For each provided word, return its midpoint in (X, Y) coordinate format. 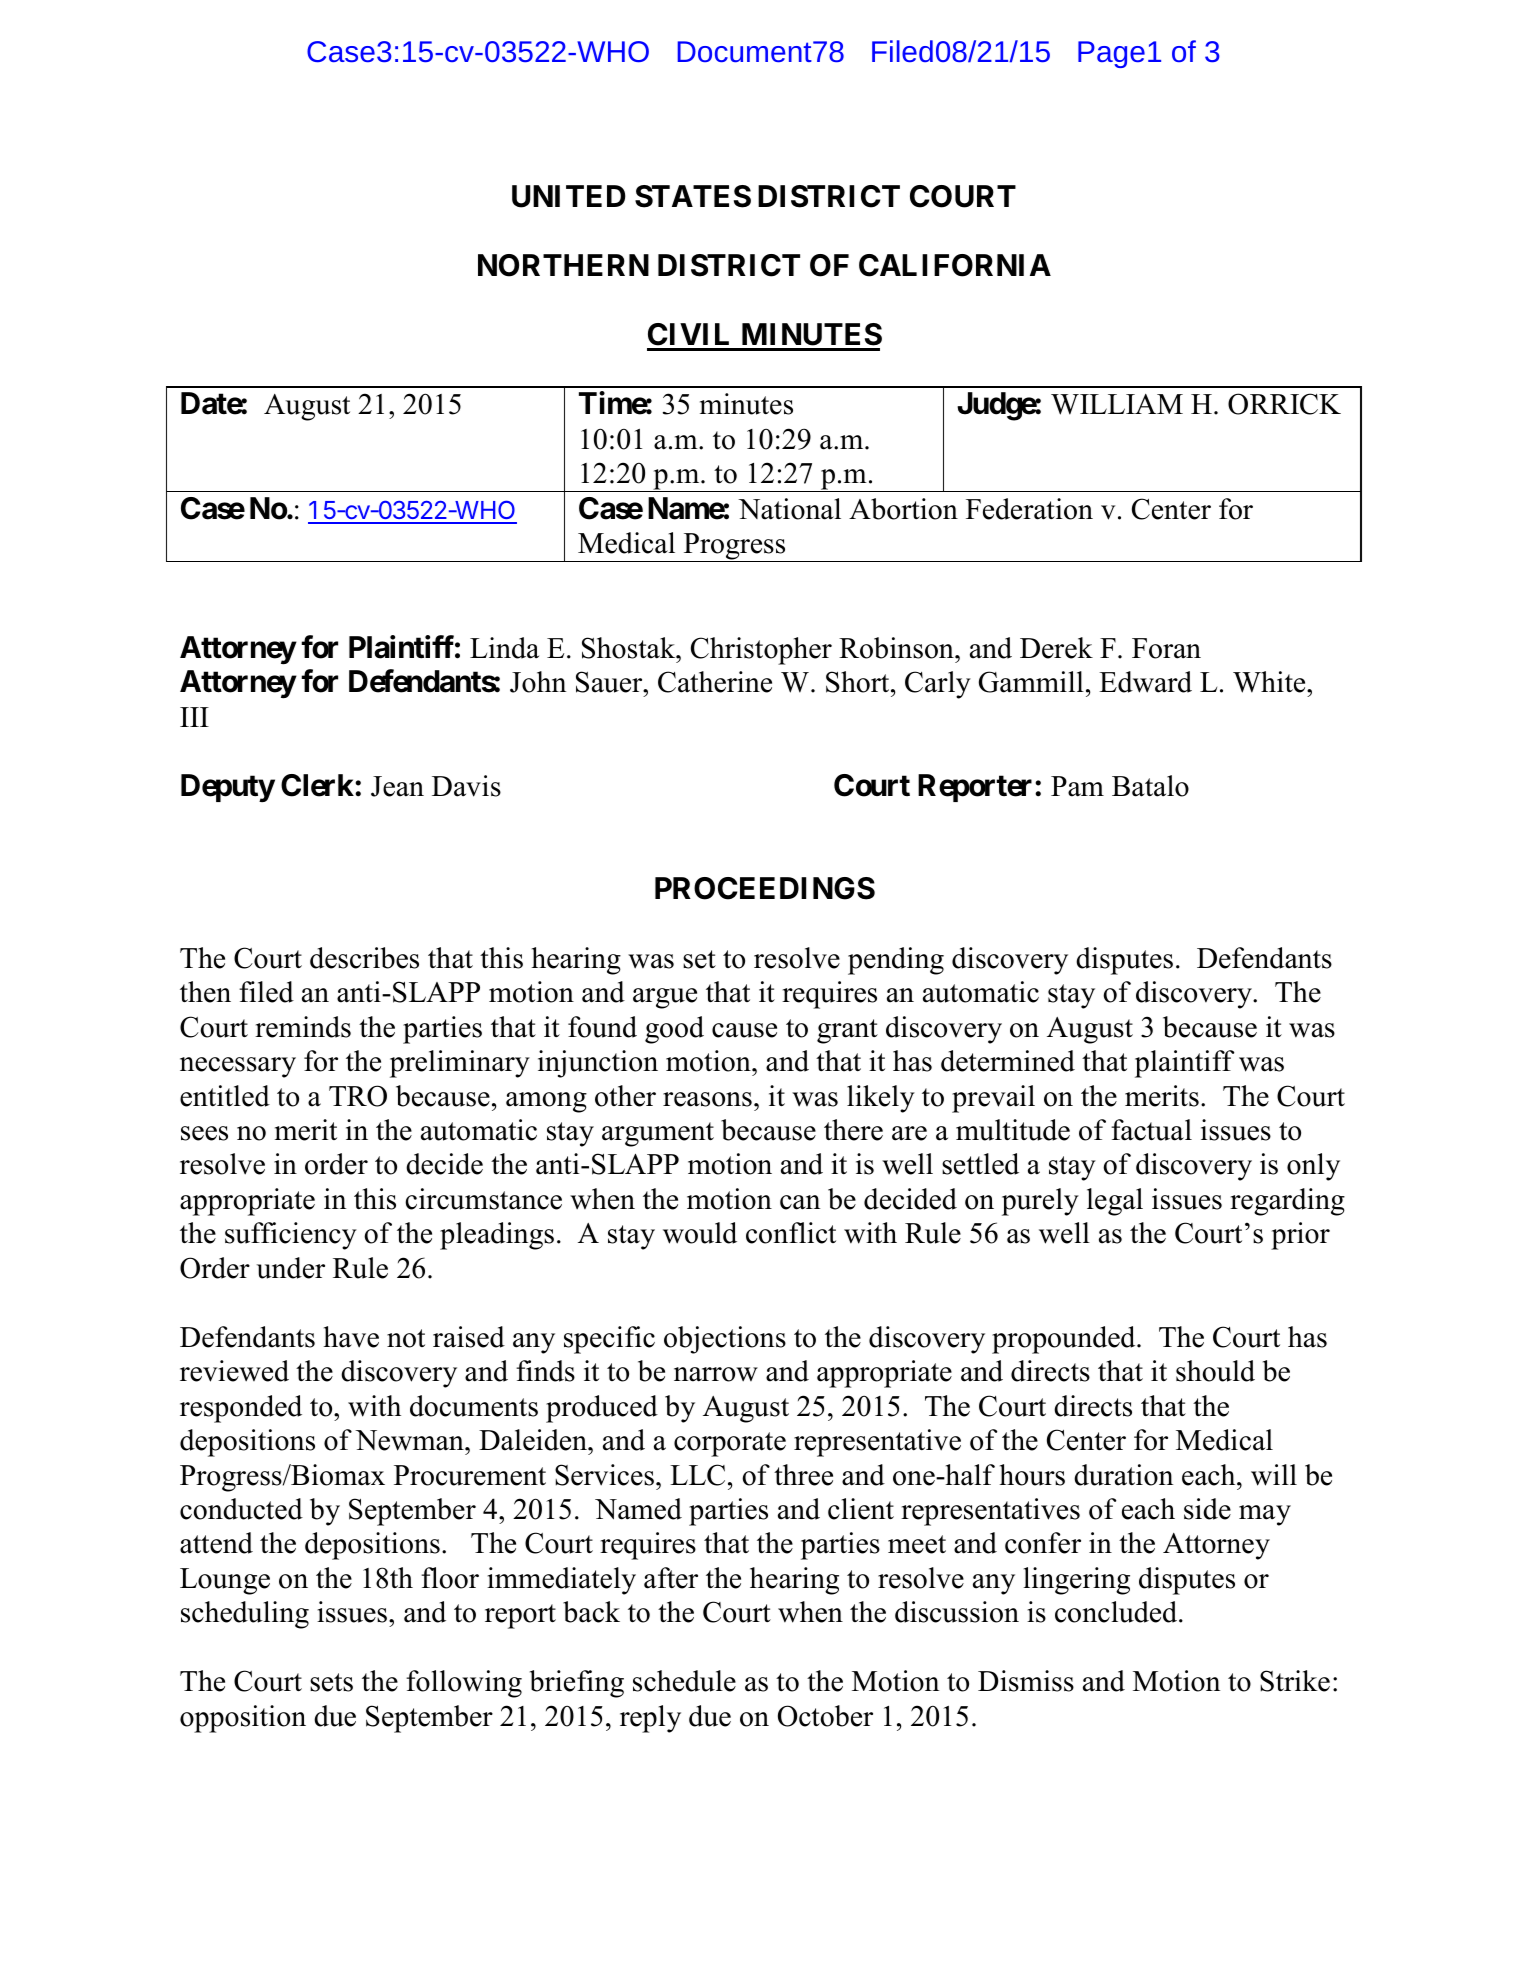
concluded (1117, 1612)
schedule (684, 1681)
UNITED (569, 196)
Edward (1145, 682)
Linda (504, 648)
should (1215, 1371)
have (351, 1337)
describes (364, 958)
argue (665, 998)
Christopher (761, 651)
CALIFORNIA (955, 265)
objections (725, 1340)
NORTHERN (563, 265)
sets (331, 1682)
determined (1008, 1061)
